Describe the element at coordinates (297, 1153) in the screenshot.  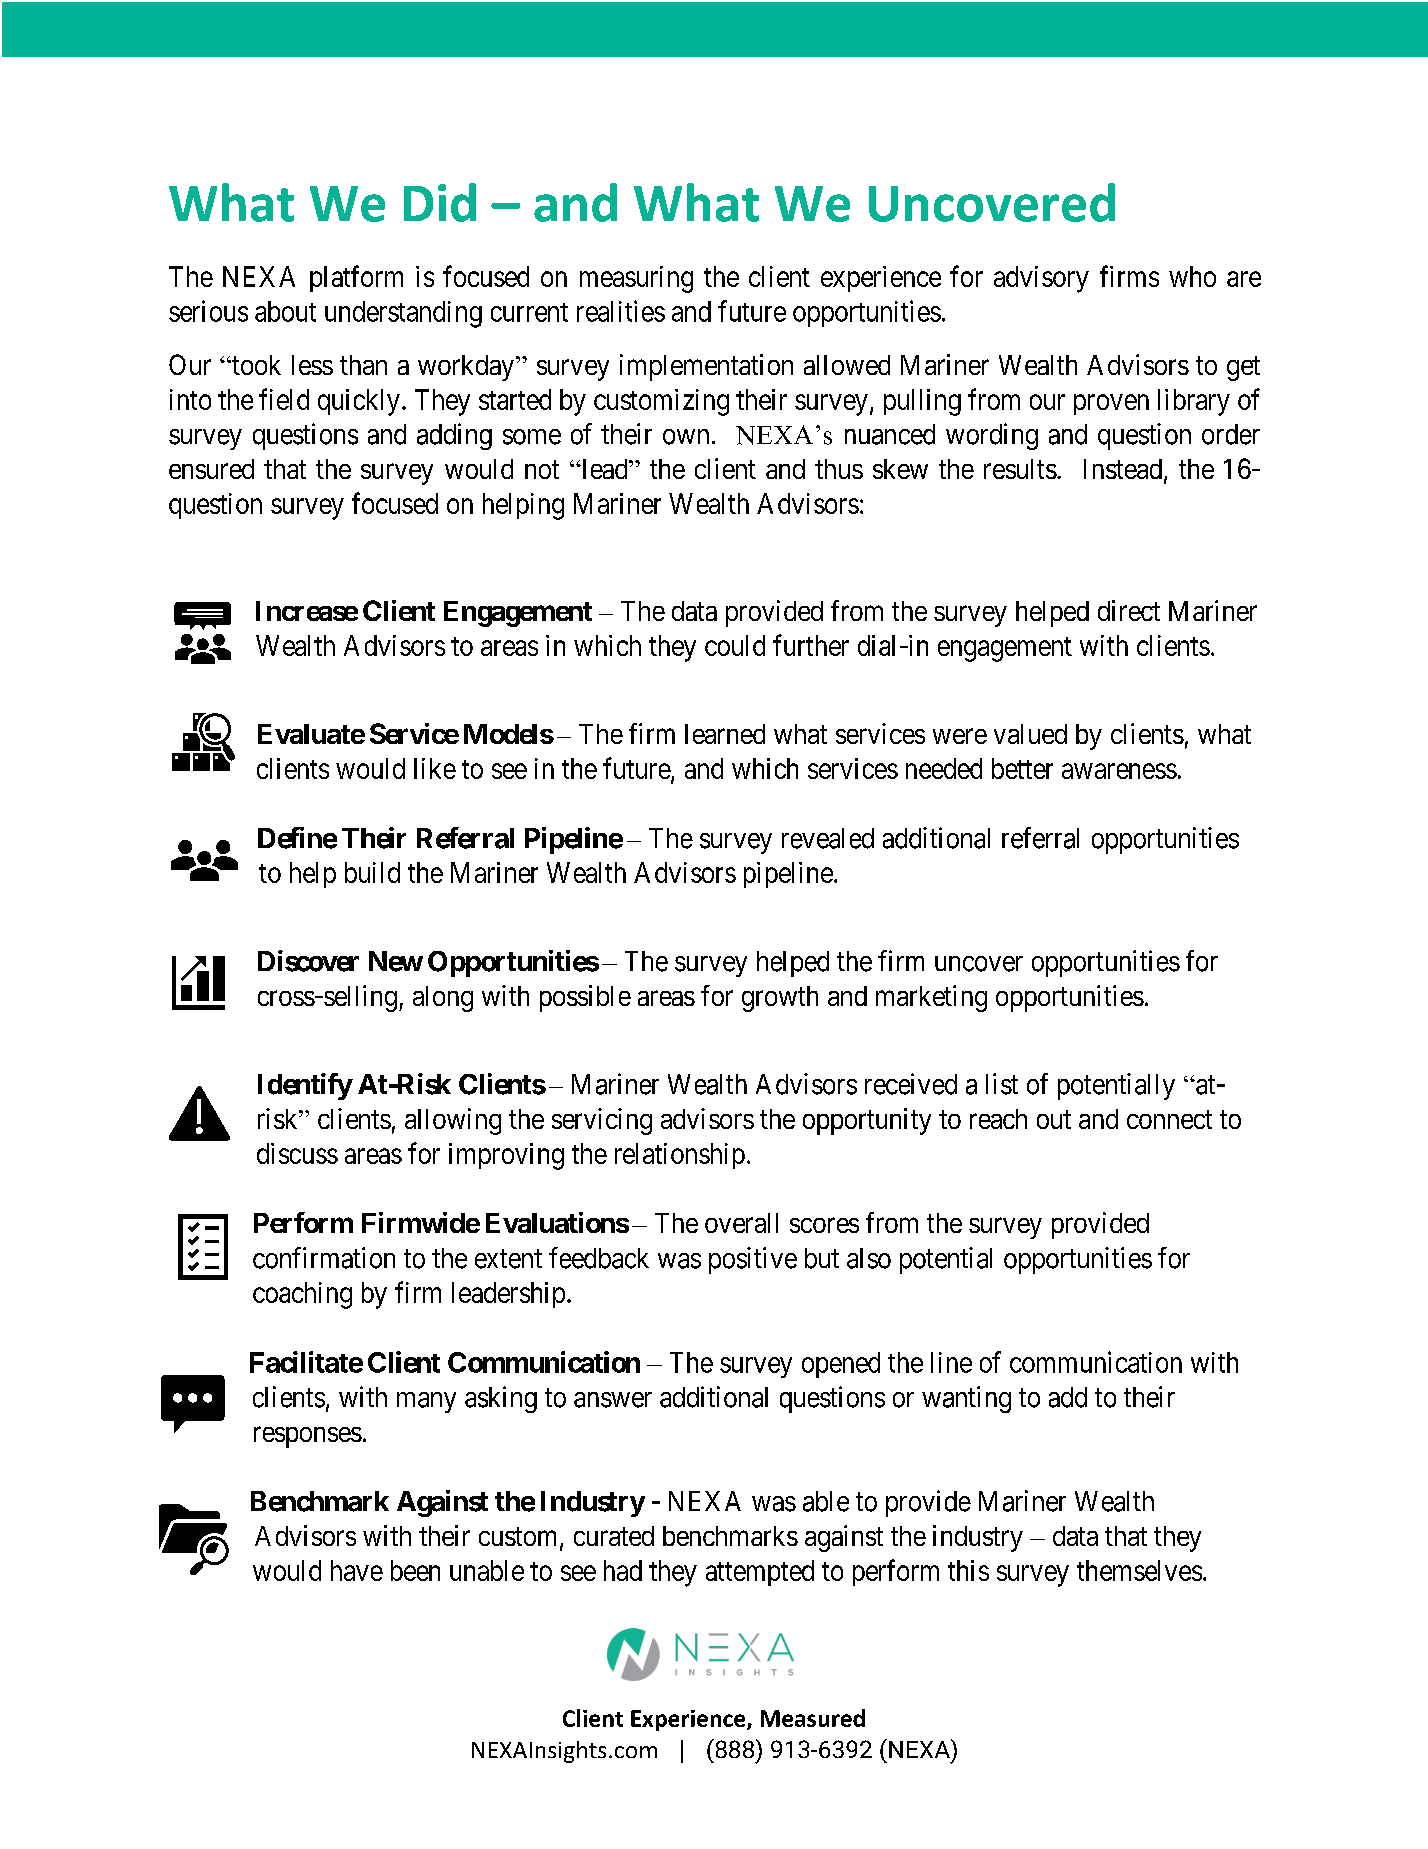
I see `discuss` at that location.
